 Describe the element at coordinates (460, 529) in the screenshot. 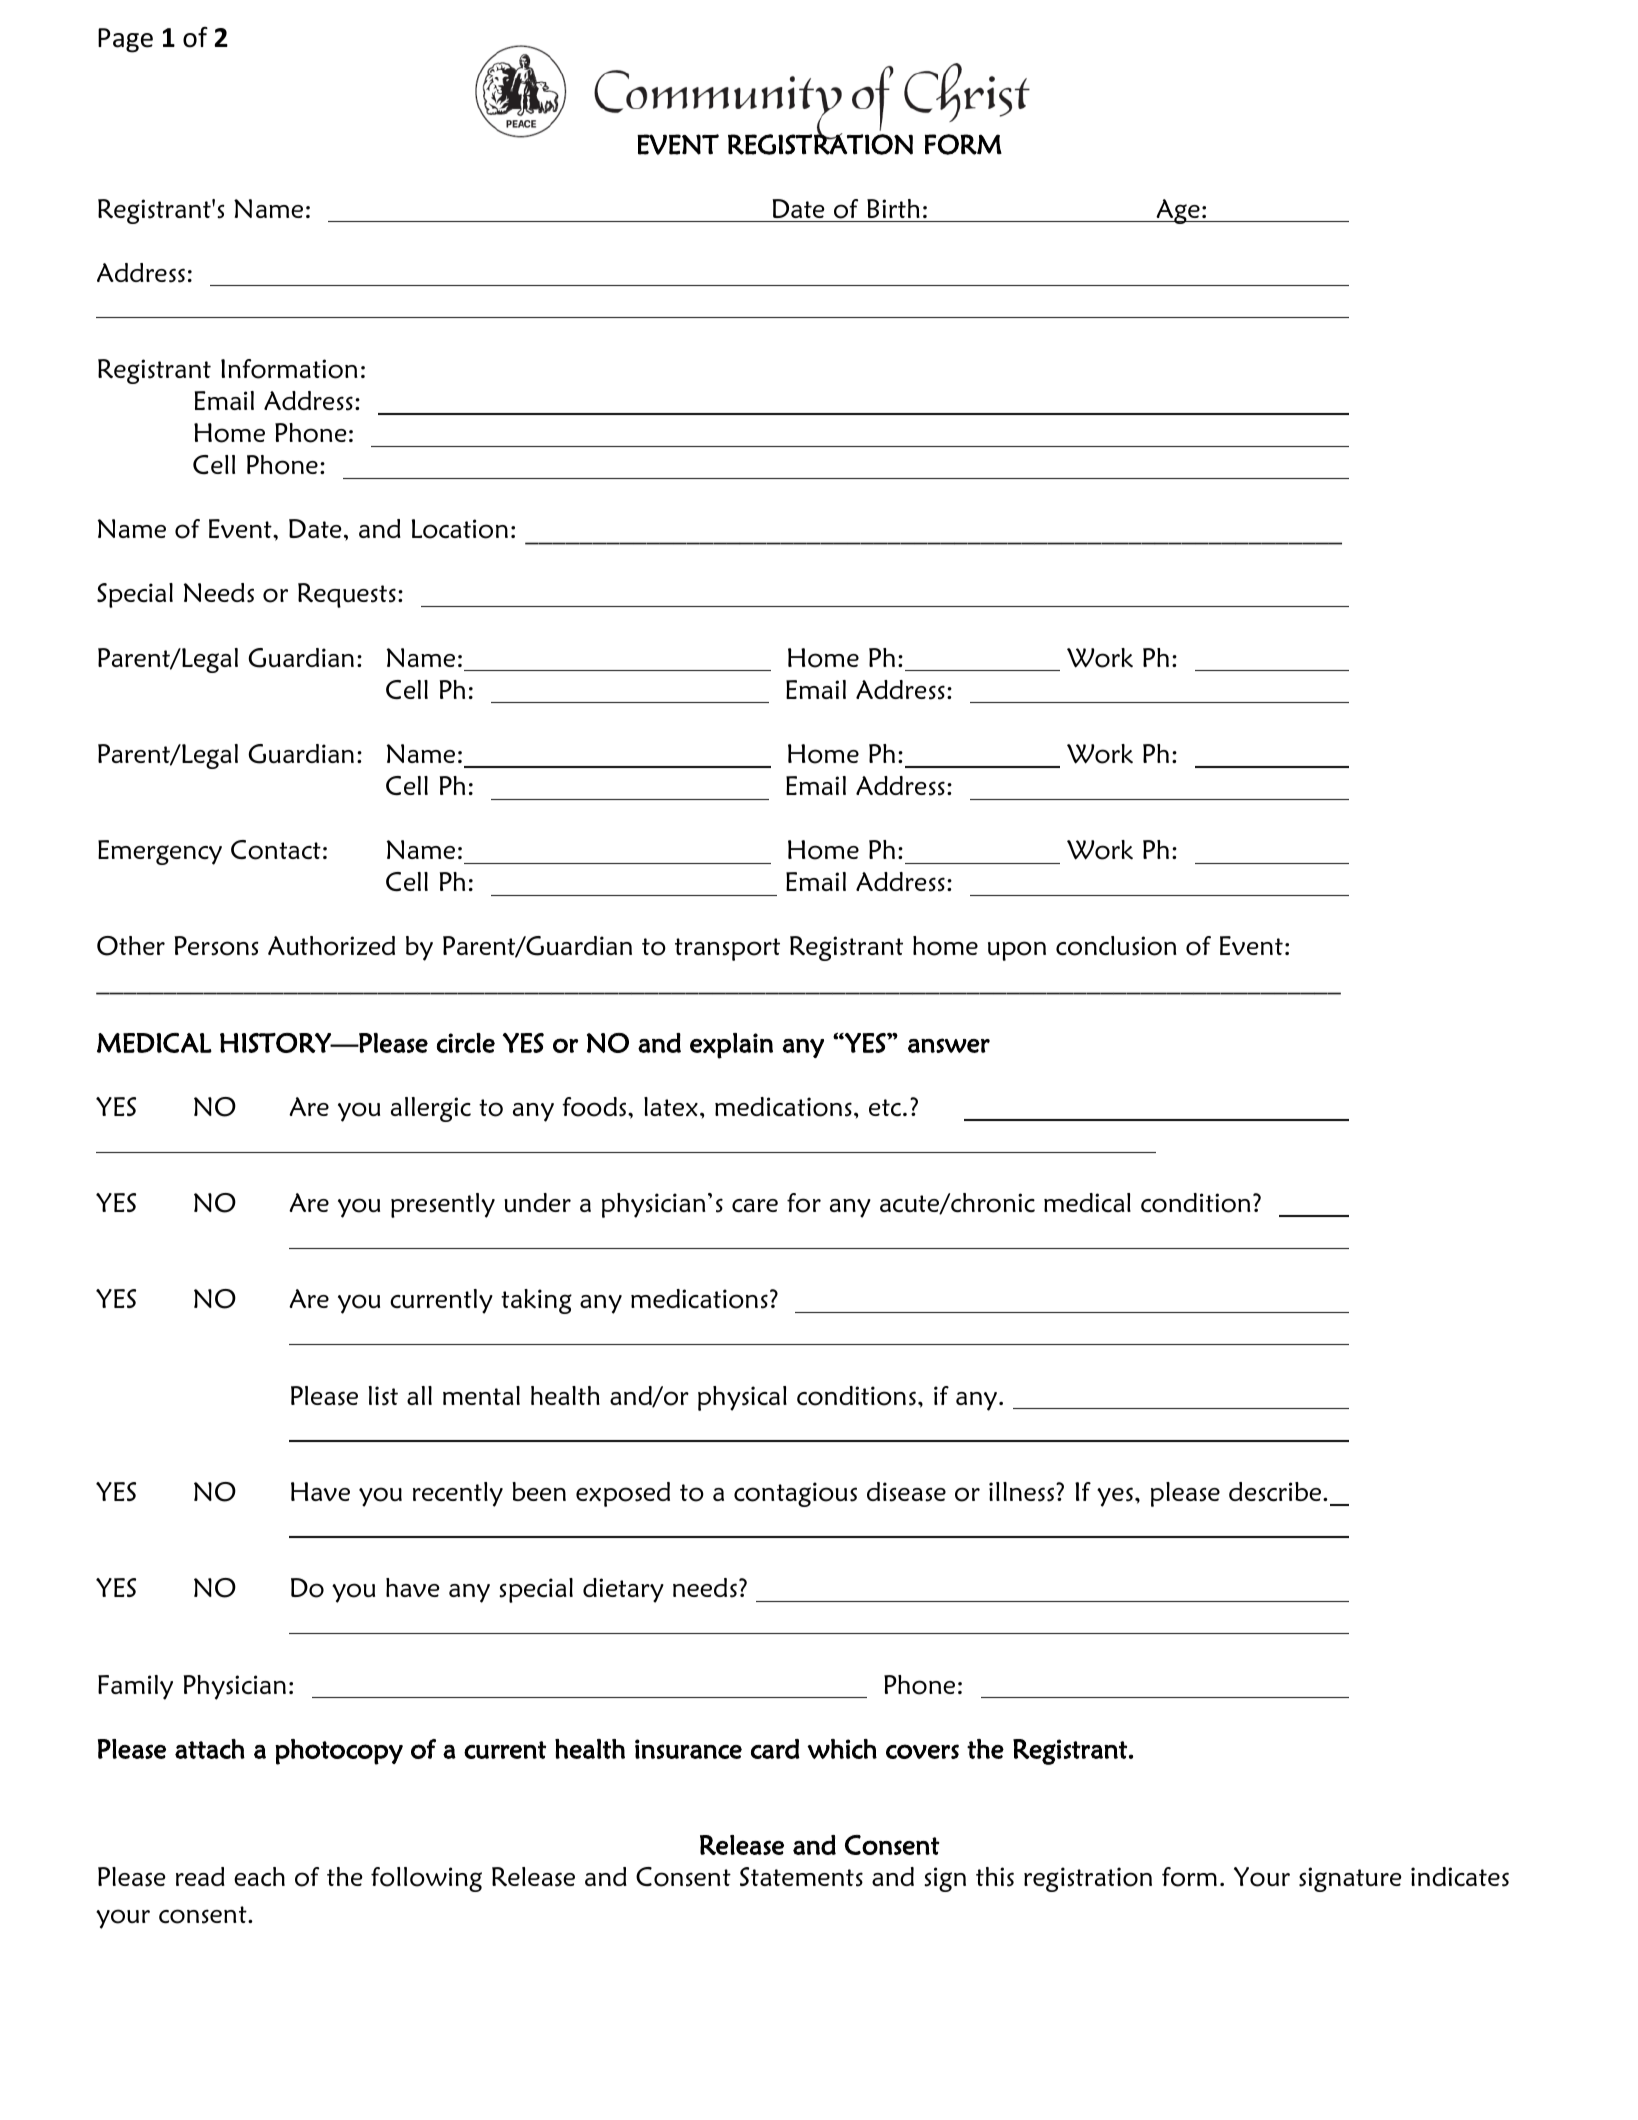

I see `Location` at that location.
